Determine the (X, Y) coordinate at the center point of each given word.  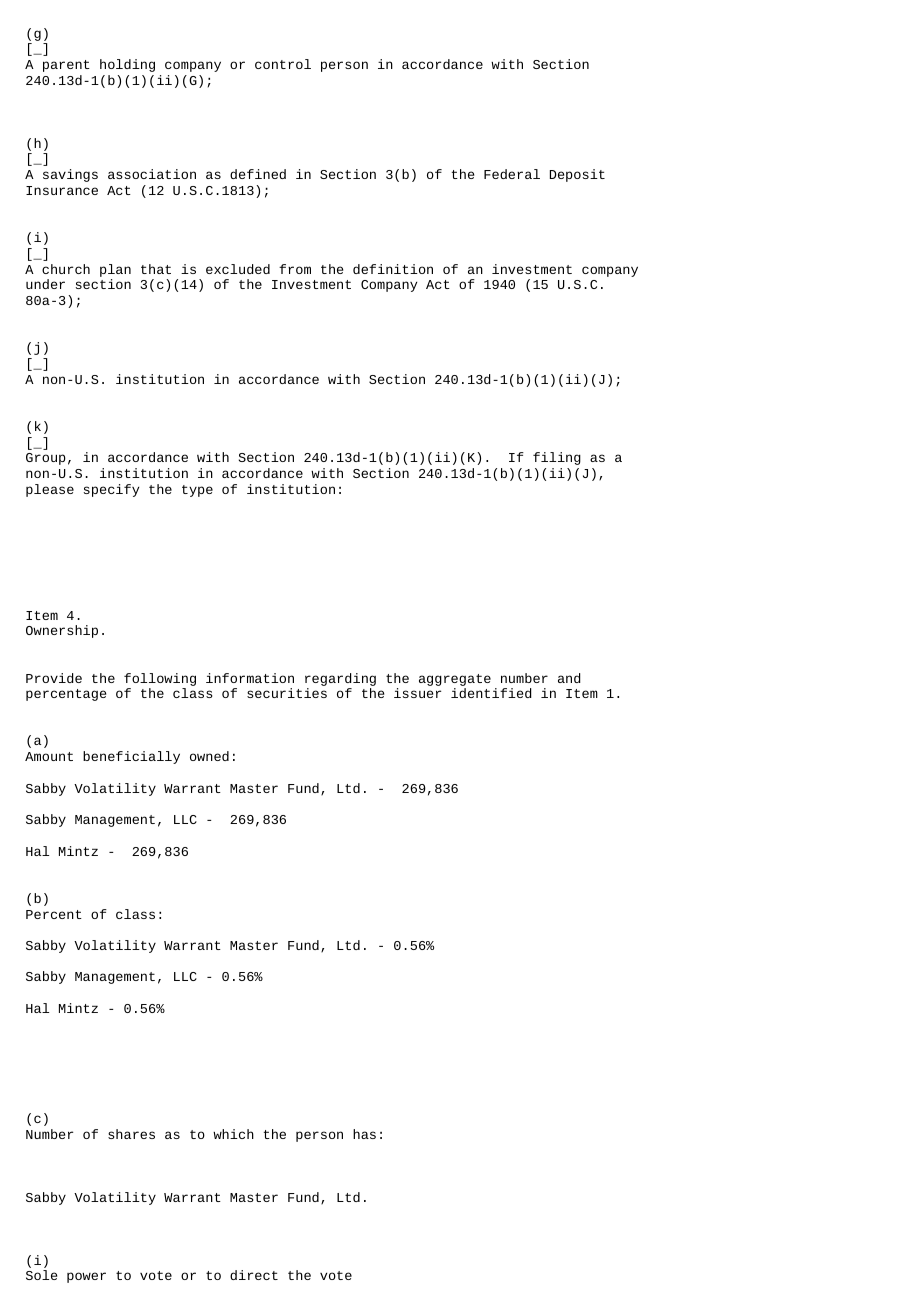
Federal (512, 174)
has (364, 1134)
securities (287, 693)
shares (131, 1134)
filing (557, 458)
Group (46, 459)
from (295, 269)
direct (254, 1275)
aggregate (455, 680)
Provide (54, 678)
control (283, 64)
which (233, 1134)
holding (127, 65)
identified (491, 693)
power (86, 1277)
